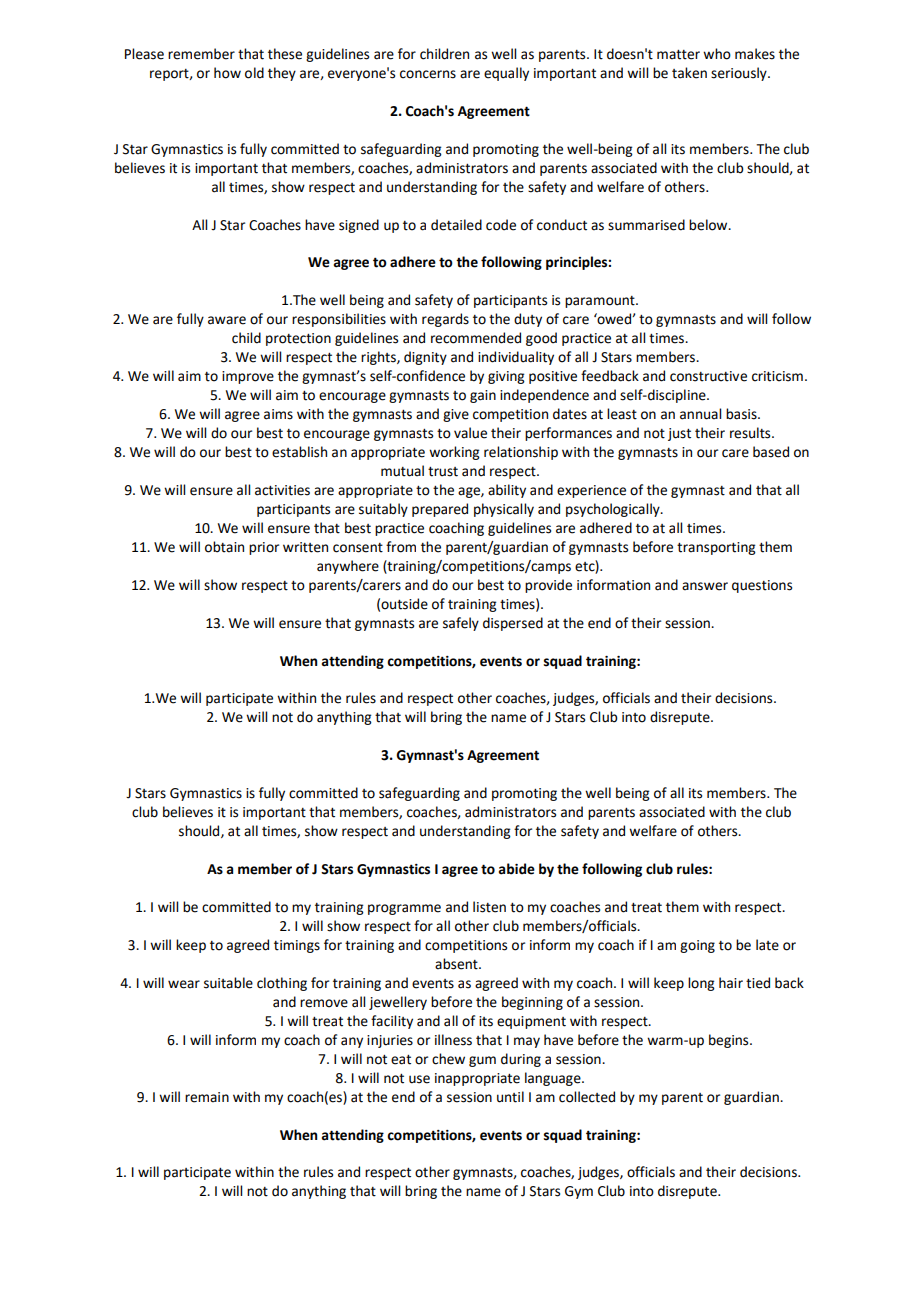 The height and width of the page is (1307, 924). Describe the element at coordinates (207, 1097) in the page. I see `remain` at that location.
